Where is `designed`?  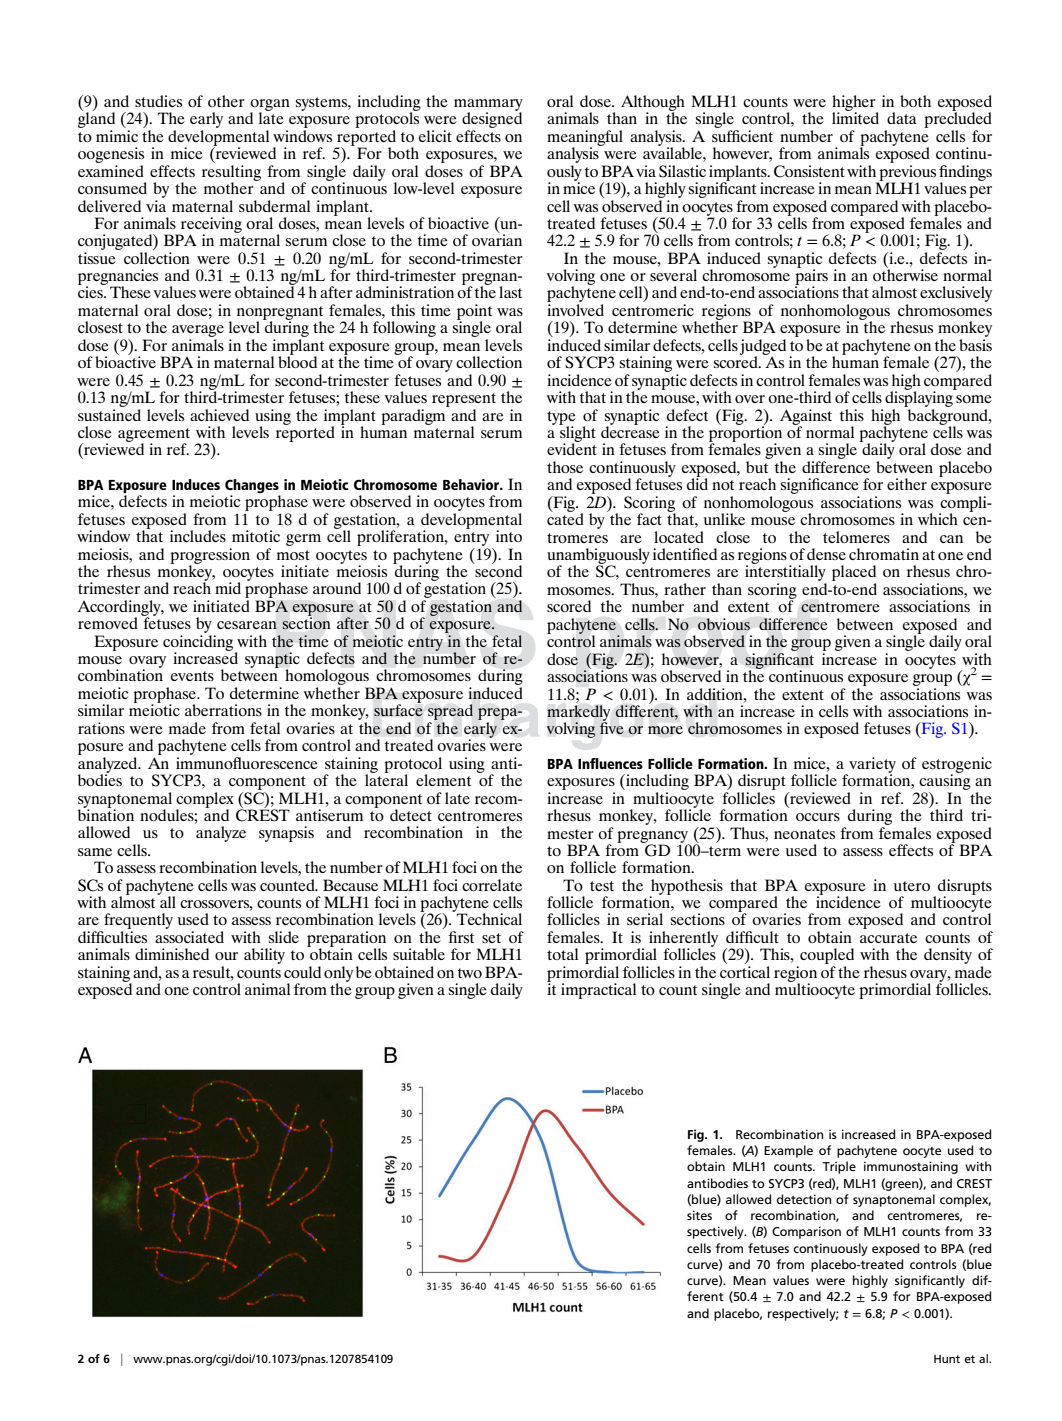 designed is located at coordinates (492, 120).
